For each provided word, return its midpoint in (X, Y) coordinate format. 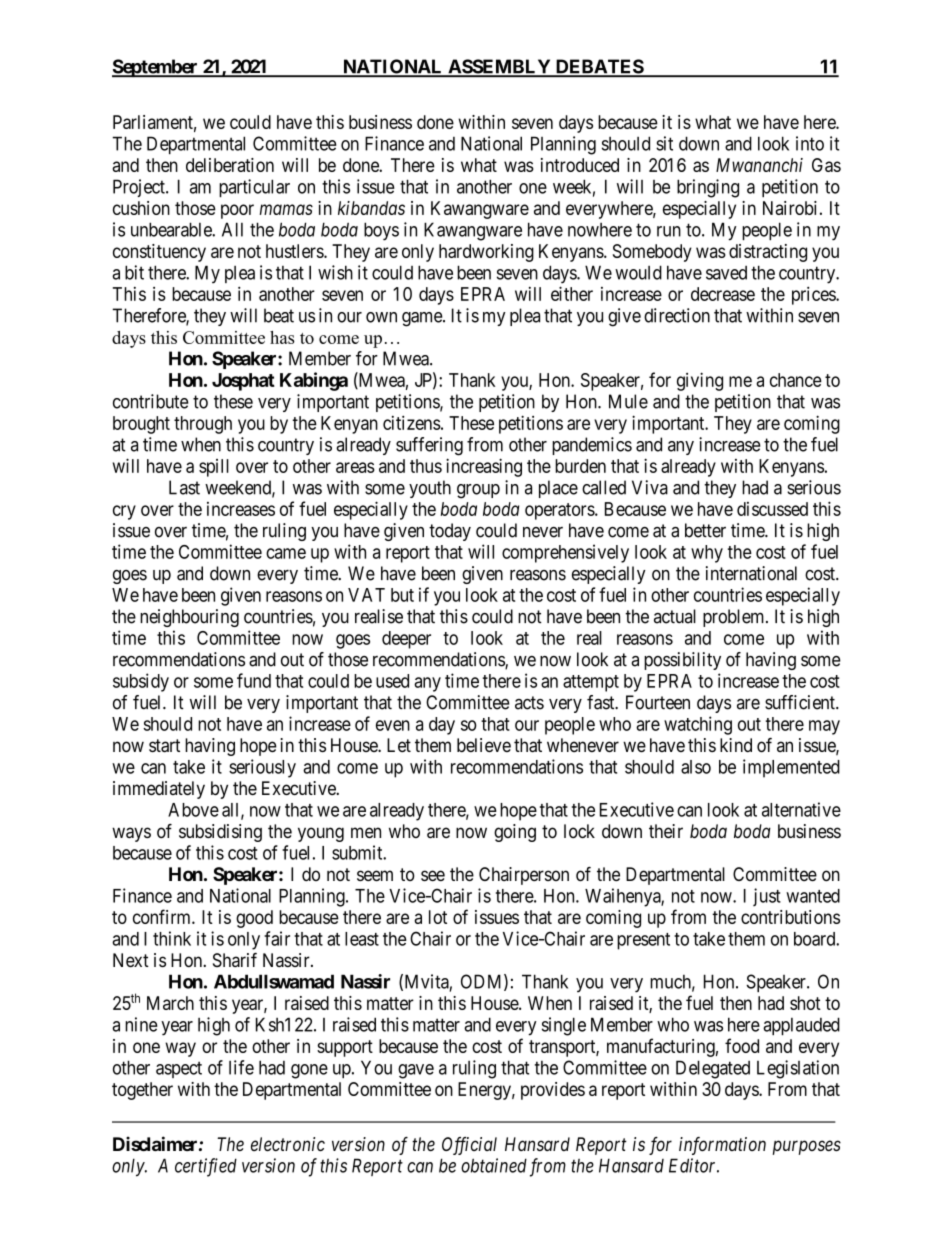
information (722, 1146)
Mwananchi (759, 165)
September (156, 68)
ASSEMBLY (499, 67)
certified (206, 1167)
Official (469, 1146)
